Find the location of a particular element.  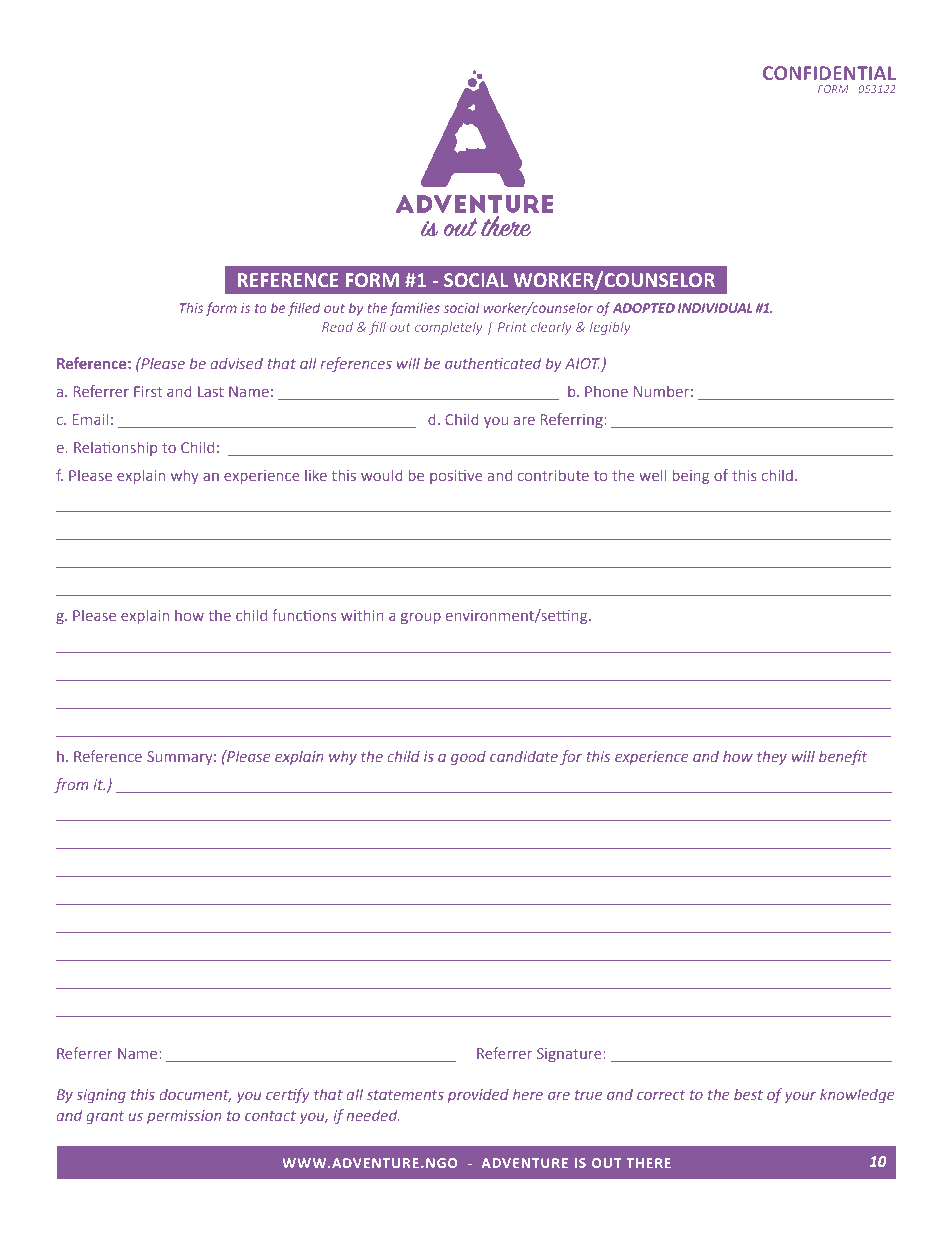

Relationship is located at coordinates (115, 448).
